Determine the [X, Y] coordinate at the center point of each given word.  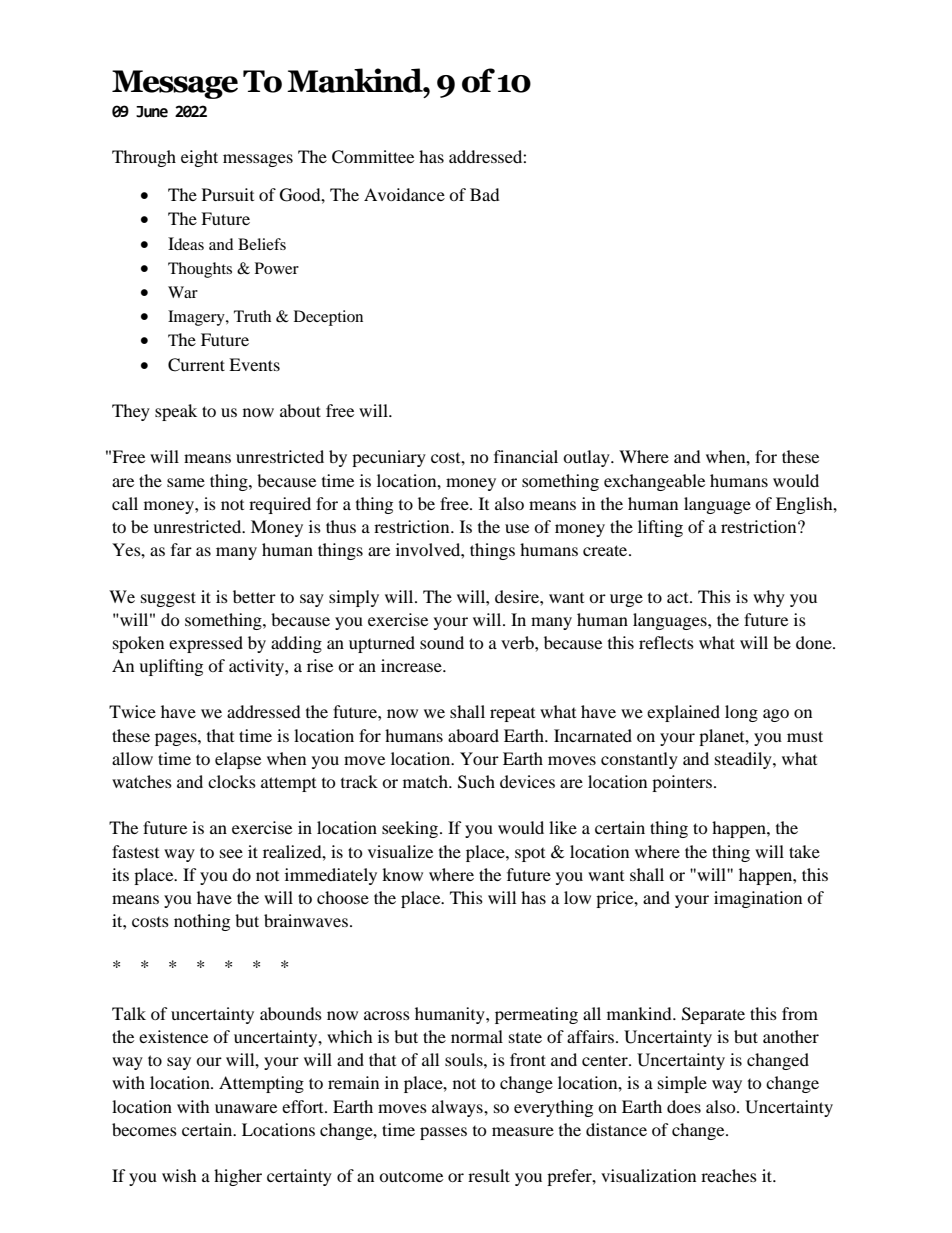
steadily [744, 760]
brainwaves [306, 920]
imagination [758, 899]
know [402, 874]
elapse [238, 760]
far [181, 549]
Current [196, 365]
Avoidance [404, 194]
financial [526, 456]
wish [179, 1175]
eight [199, 158]
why [769, 598]
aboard [473, 735]
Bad [485, 194]
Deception [328, 318]
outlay [587, 458]
